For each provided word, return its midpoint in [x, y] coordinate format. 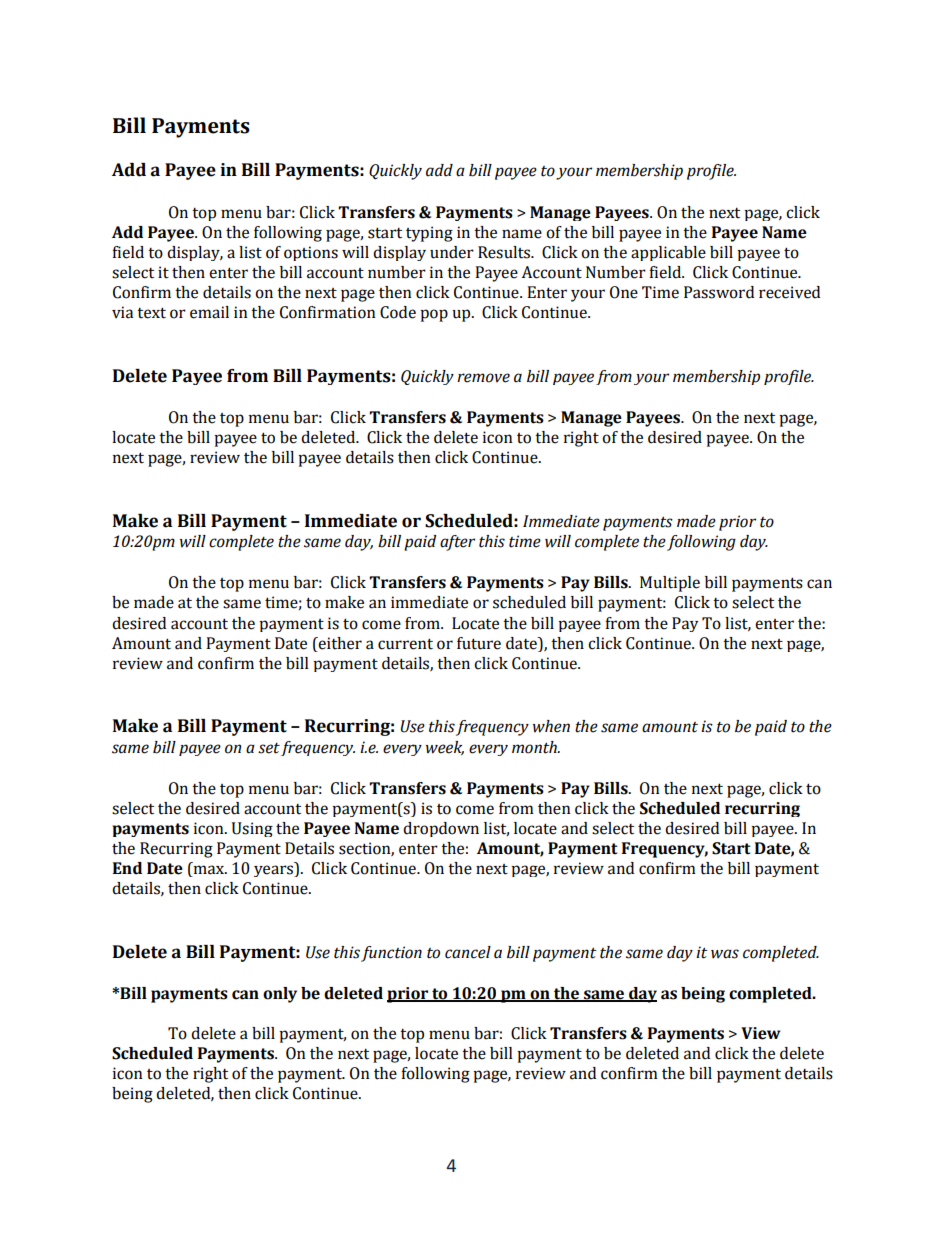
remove [483, 378]
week [445, 748]
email [209, 312]
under [452, 252]
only [280, 995]
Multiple [670, 584]
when [551, 726]
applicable [668, 253]
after [457, 543]
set [269, 748]
